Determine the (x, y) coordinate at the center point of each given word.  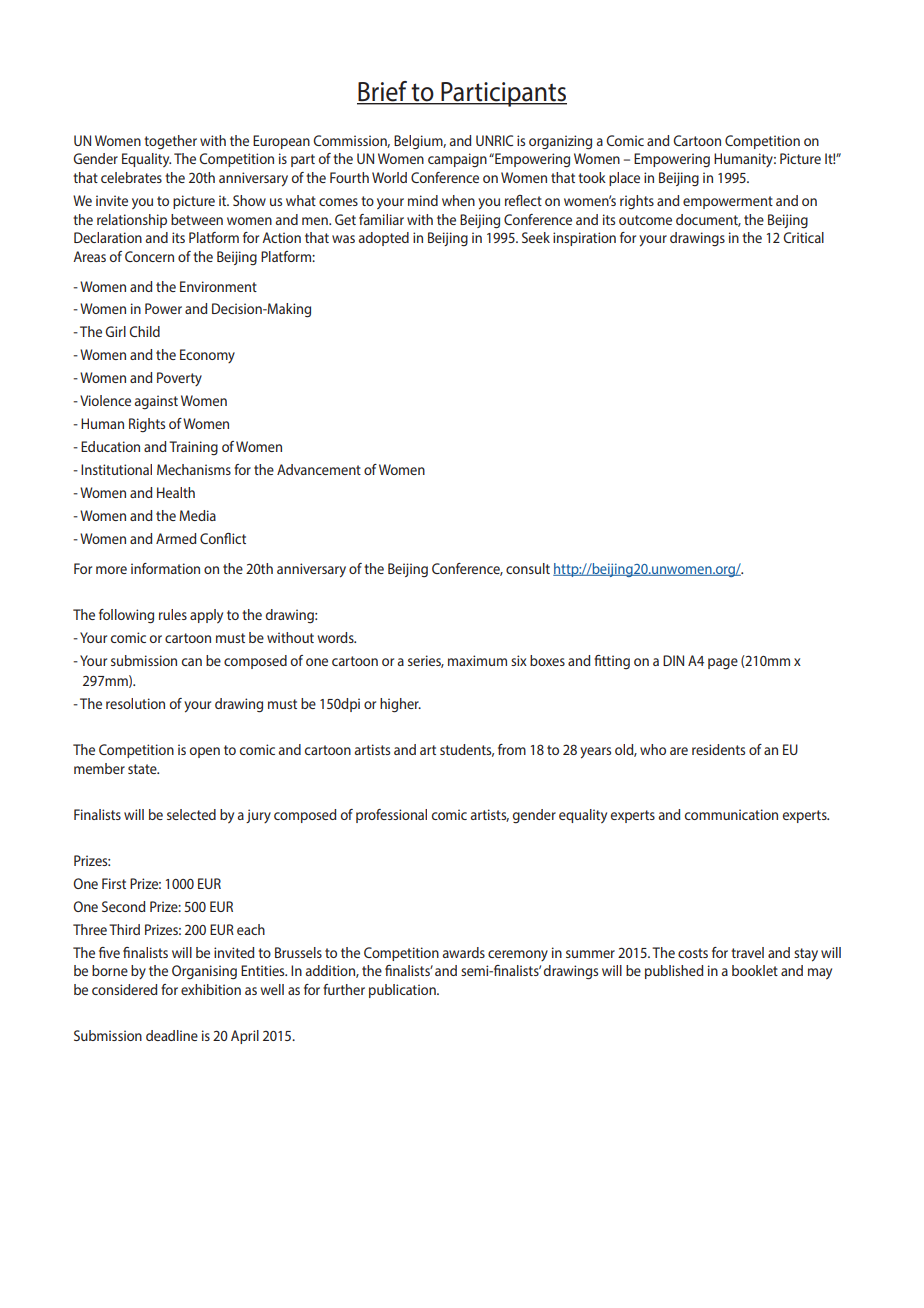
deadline (172, 1035)
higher (400, 705)
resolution (135, 703)
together (170, 142)
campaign (457, 160)
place (624, 179)
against (156, 402)
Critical (803, 237)
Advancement (319, 469)
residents (718, 749)
